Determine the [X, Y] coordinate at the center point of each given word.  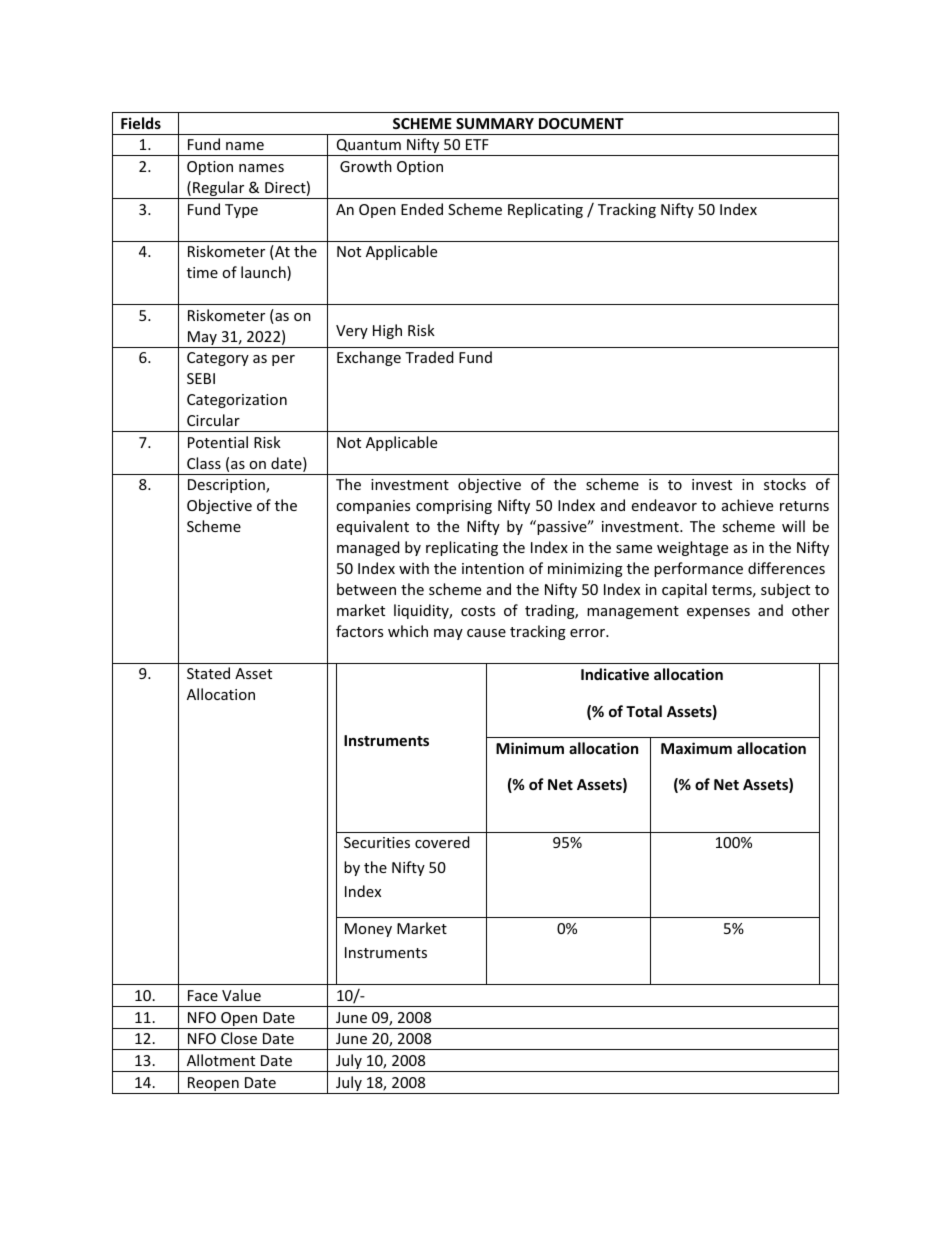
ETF [477, 144]
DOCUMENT [581, 123]
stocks [785, 484]
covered [442, 842]
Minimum [530, 748]
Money [368, 930]
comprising [454, 507]
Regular [219, 190]
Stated [208, 673]
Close [239, 1038]
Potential [218, 442]
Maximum [696, 748]
